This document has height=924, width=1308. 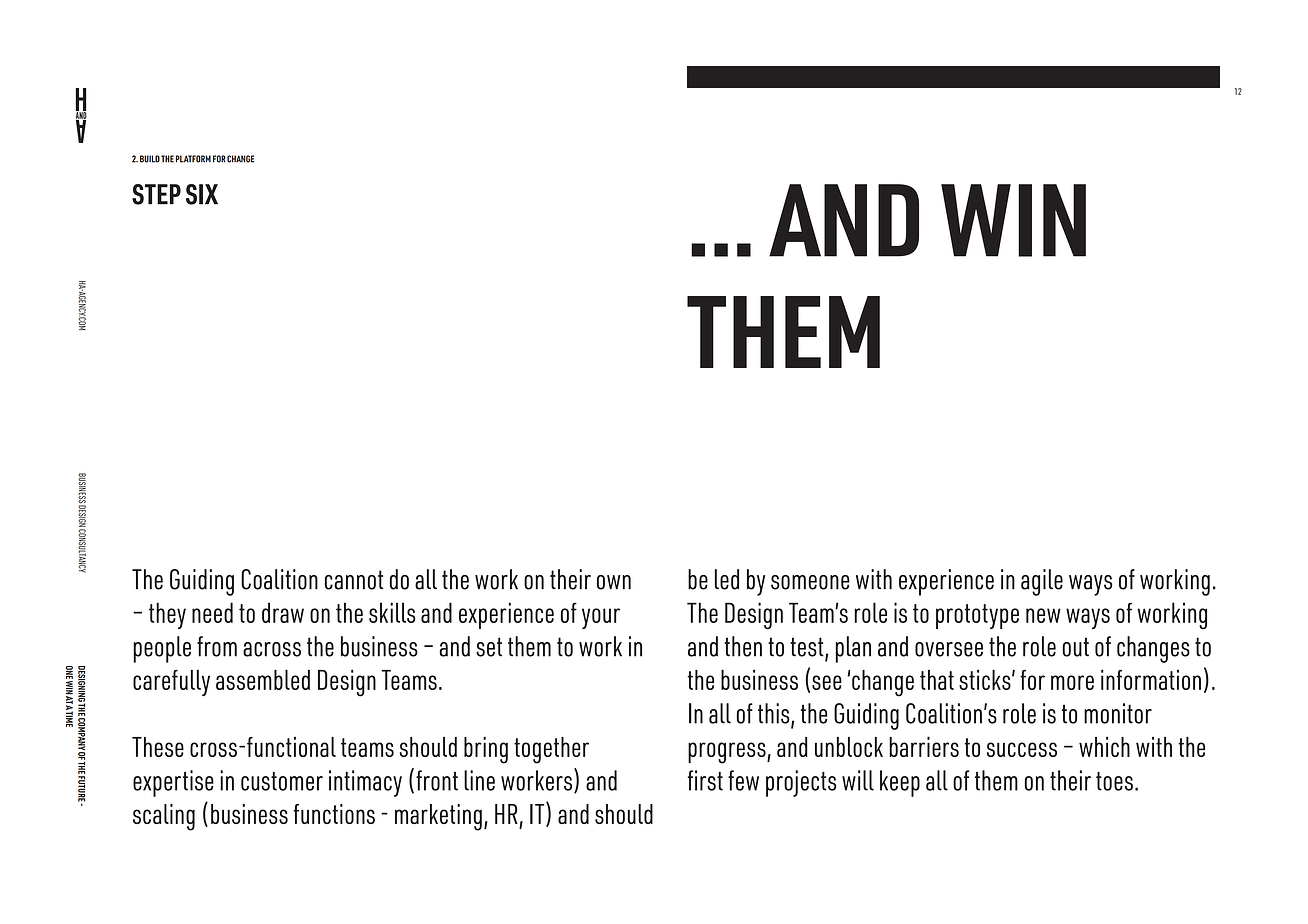 What do you see at coordinates (202, 194) in the document?
I see `SIX` at bounding box center [202, 194].
